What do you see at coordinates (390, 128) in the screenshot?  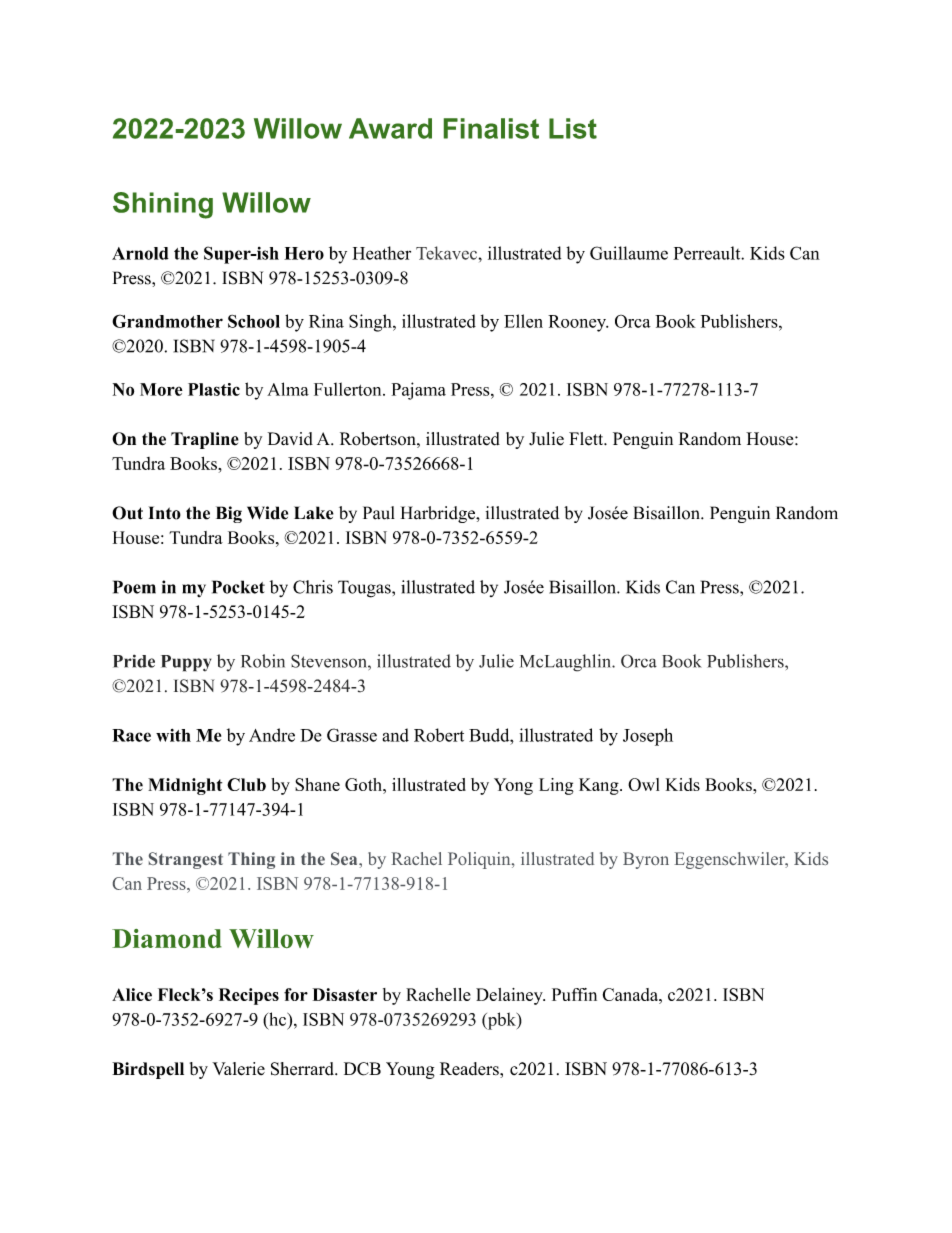 I see `Award` at bounding box center [390, 128].
